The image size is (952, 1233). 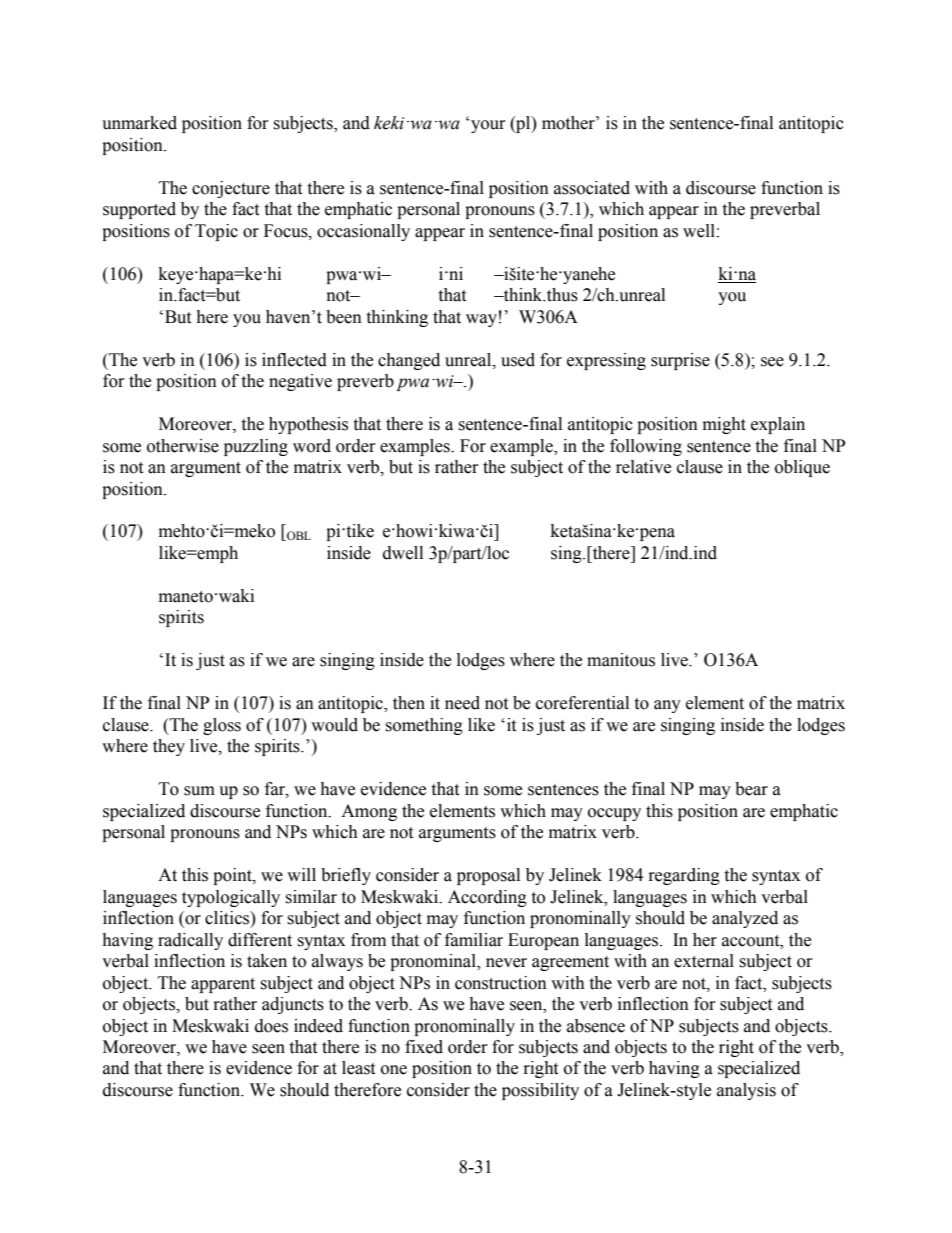 What do you see at coordinates (592, 188) in the screenshot?
I see `associated` at bounding box center [592, 188].
